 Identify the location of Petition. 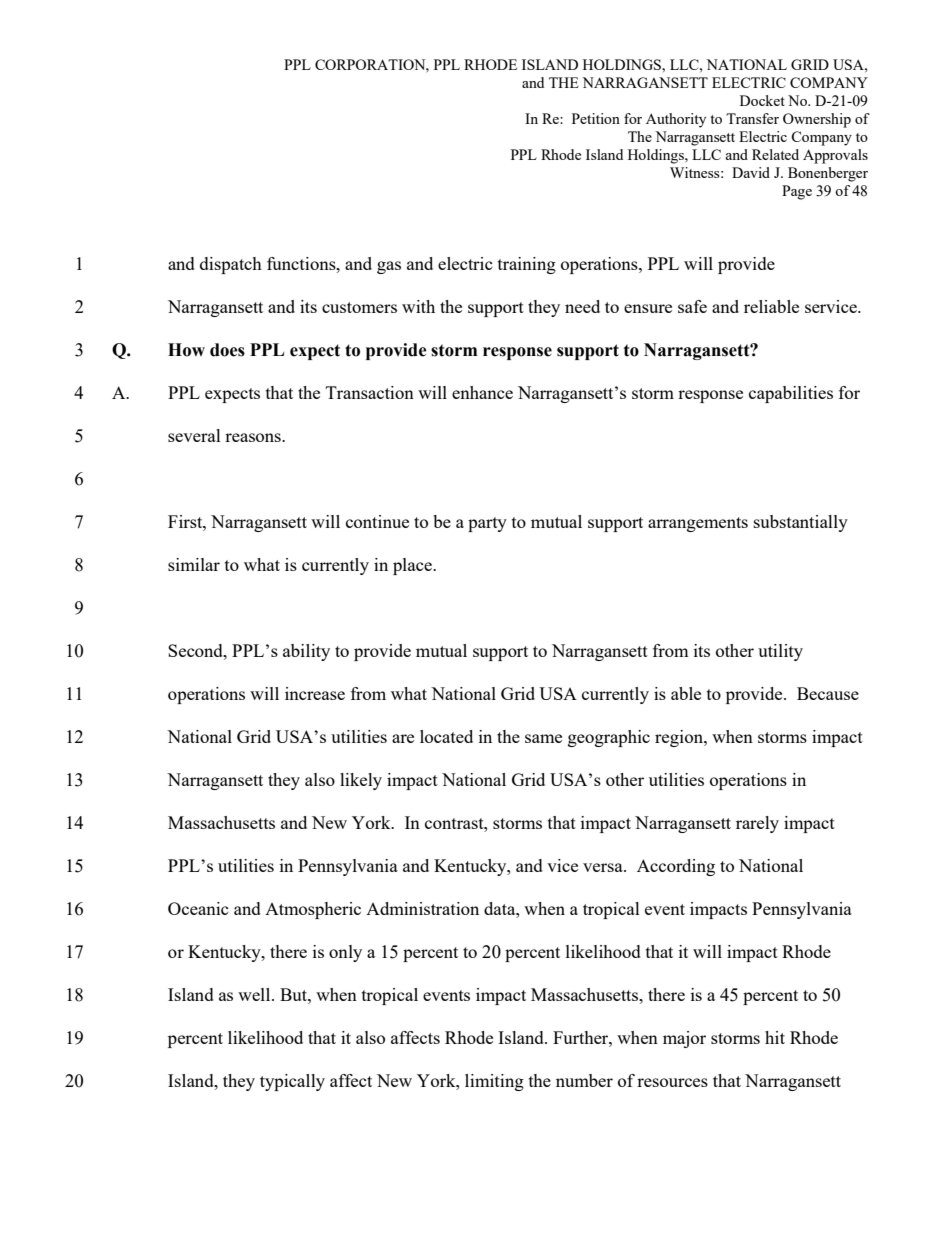
(596, 118).
